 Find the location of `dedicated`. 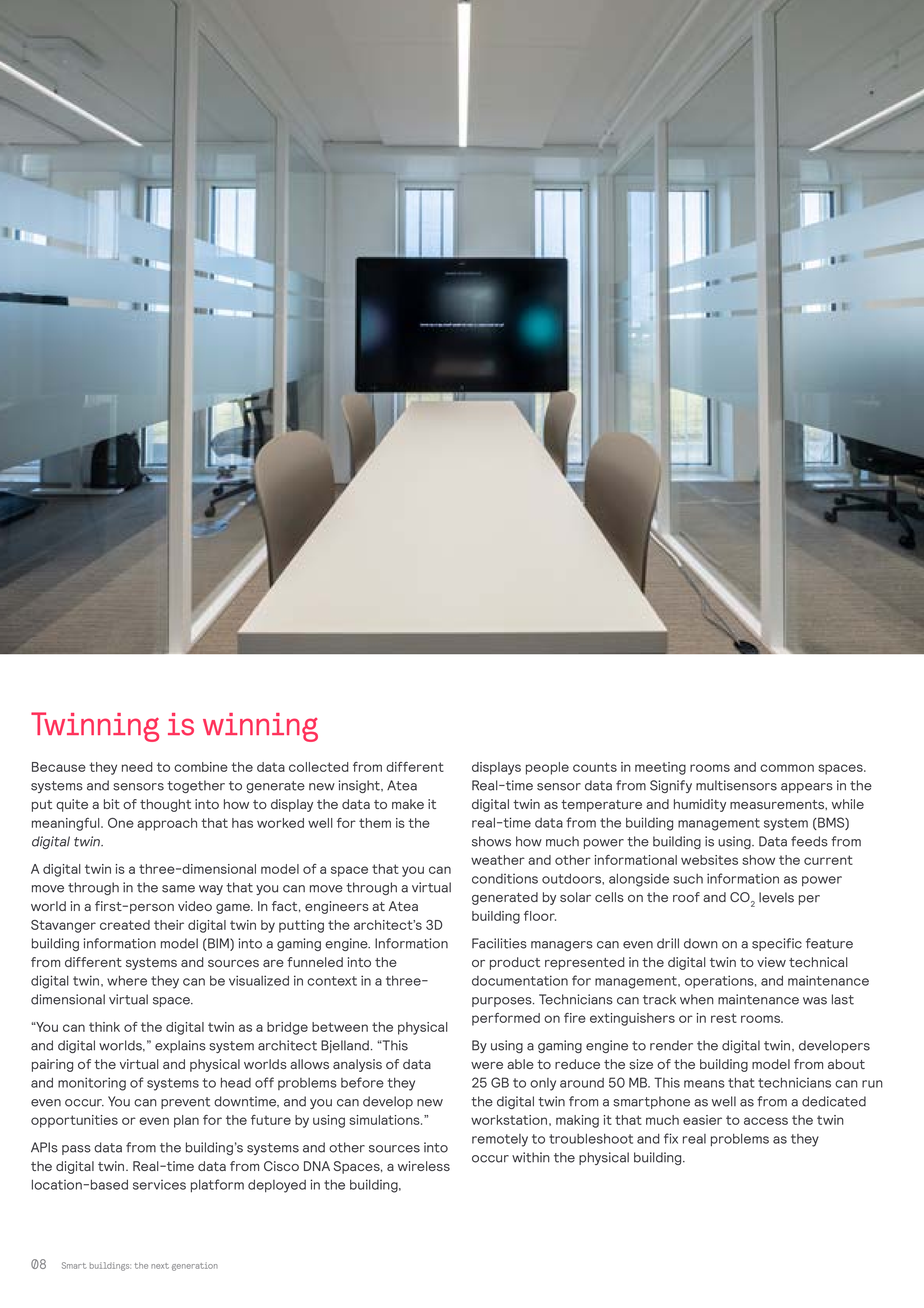

dedicated is located at coordinates (834, 1101).
